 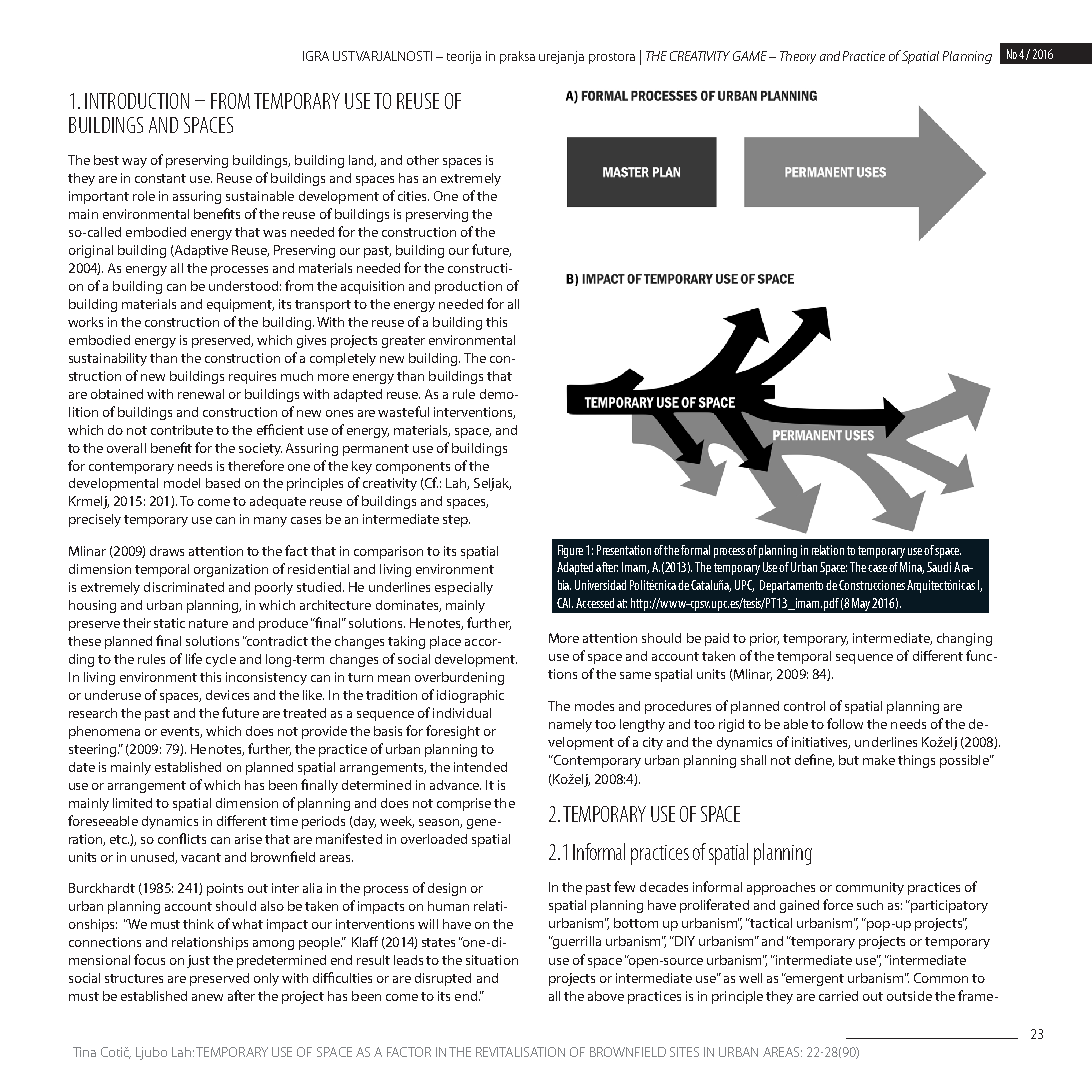 What do you see at coordinates (798, 57) in the image?
I see `Theory` at bounding box center [798, 57].
